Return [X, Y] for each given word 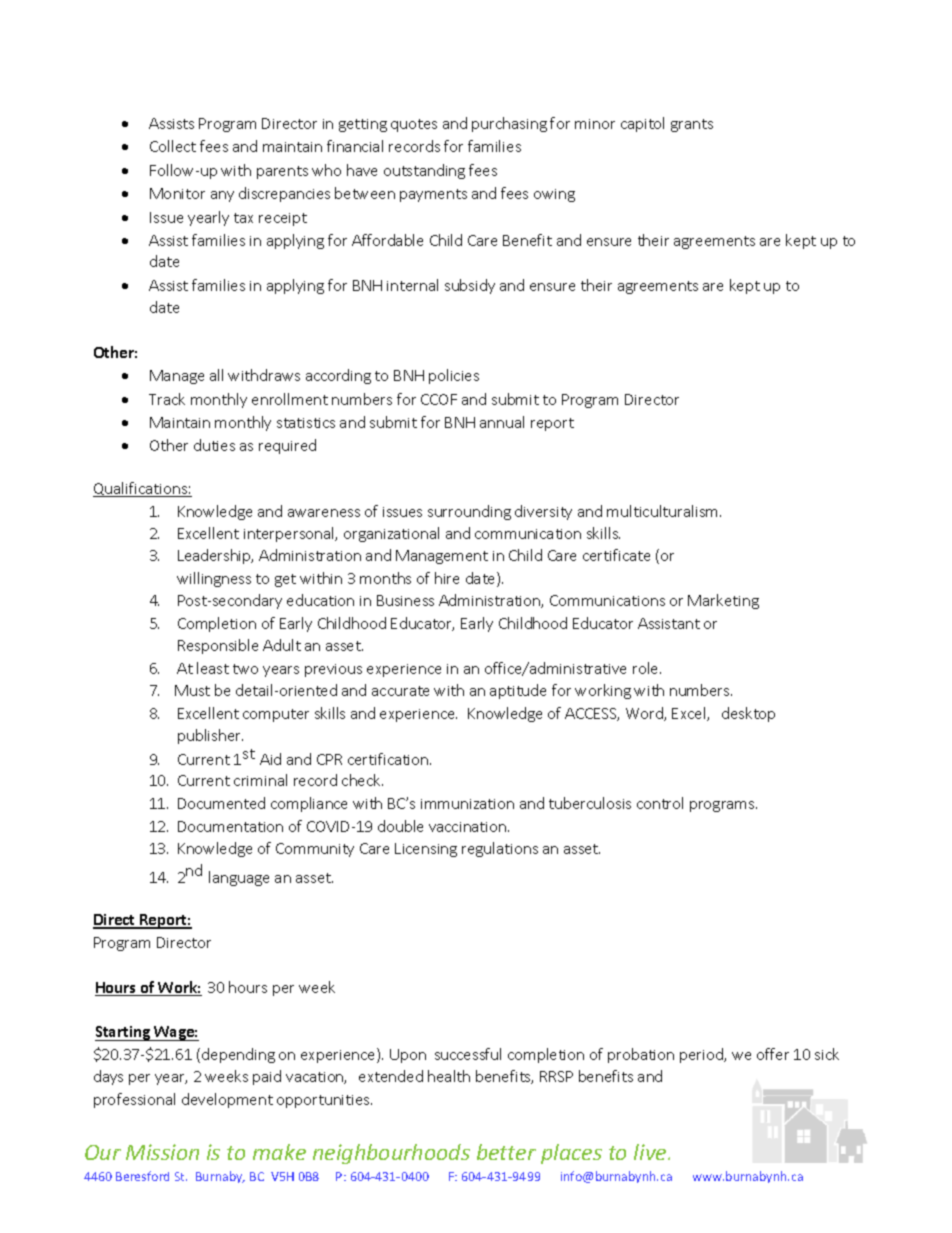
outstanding [424, 171]
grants [692, 125]
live [651, 1152]
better [506, 1152]
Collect [173, 146]
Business [405, 600]
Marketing [723, 601]
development [227, 1100]
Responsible [218, 646]
